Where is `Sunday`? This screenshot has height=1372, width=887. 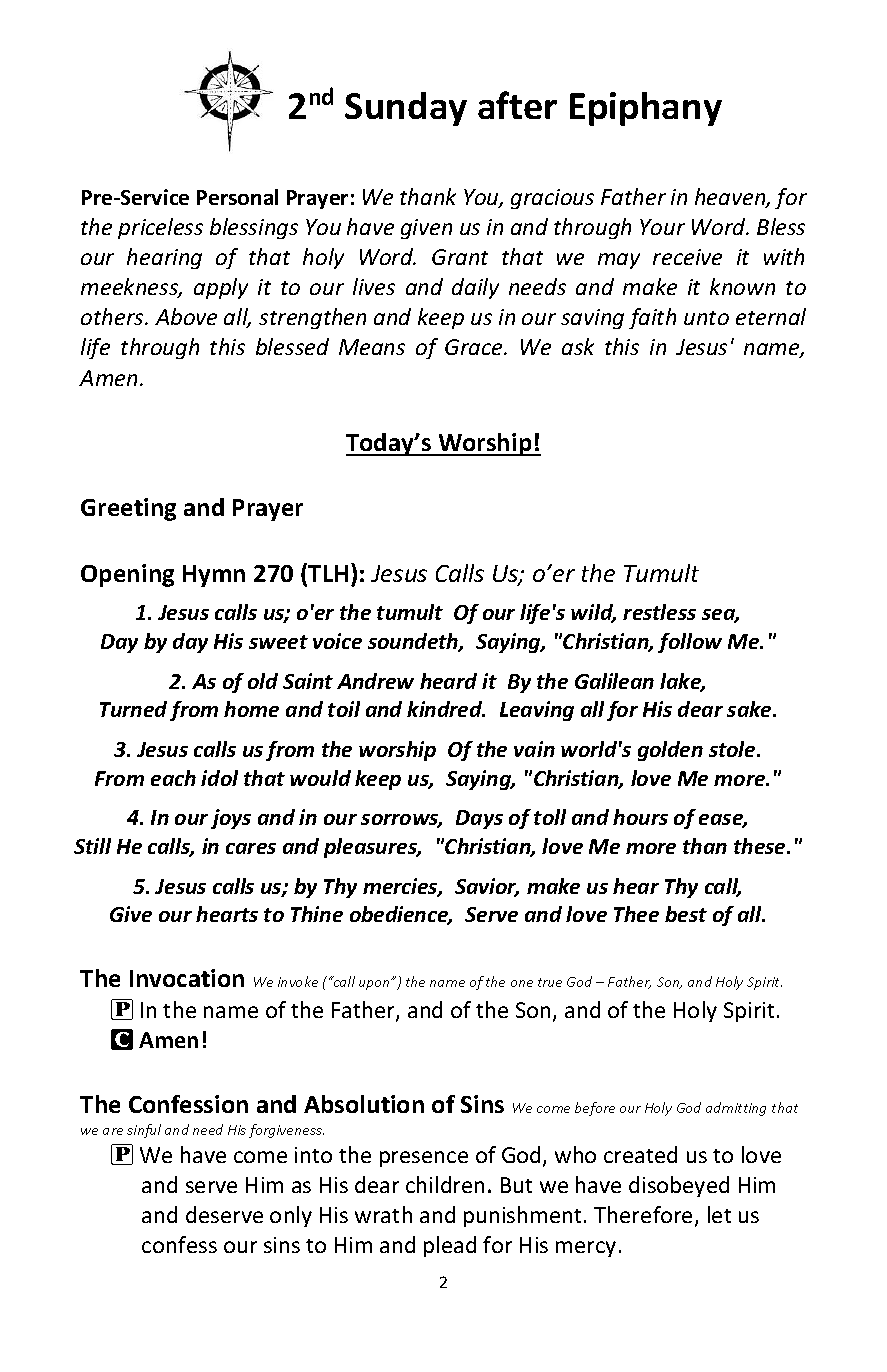 Sunday is located at coordinates (406, 109).
